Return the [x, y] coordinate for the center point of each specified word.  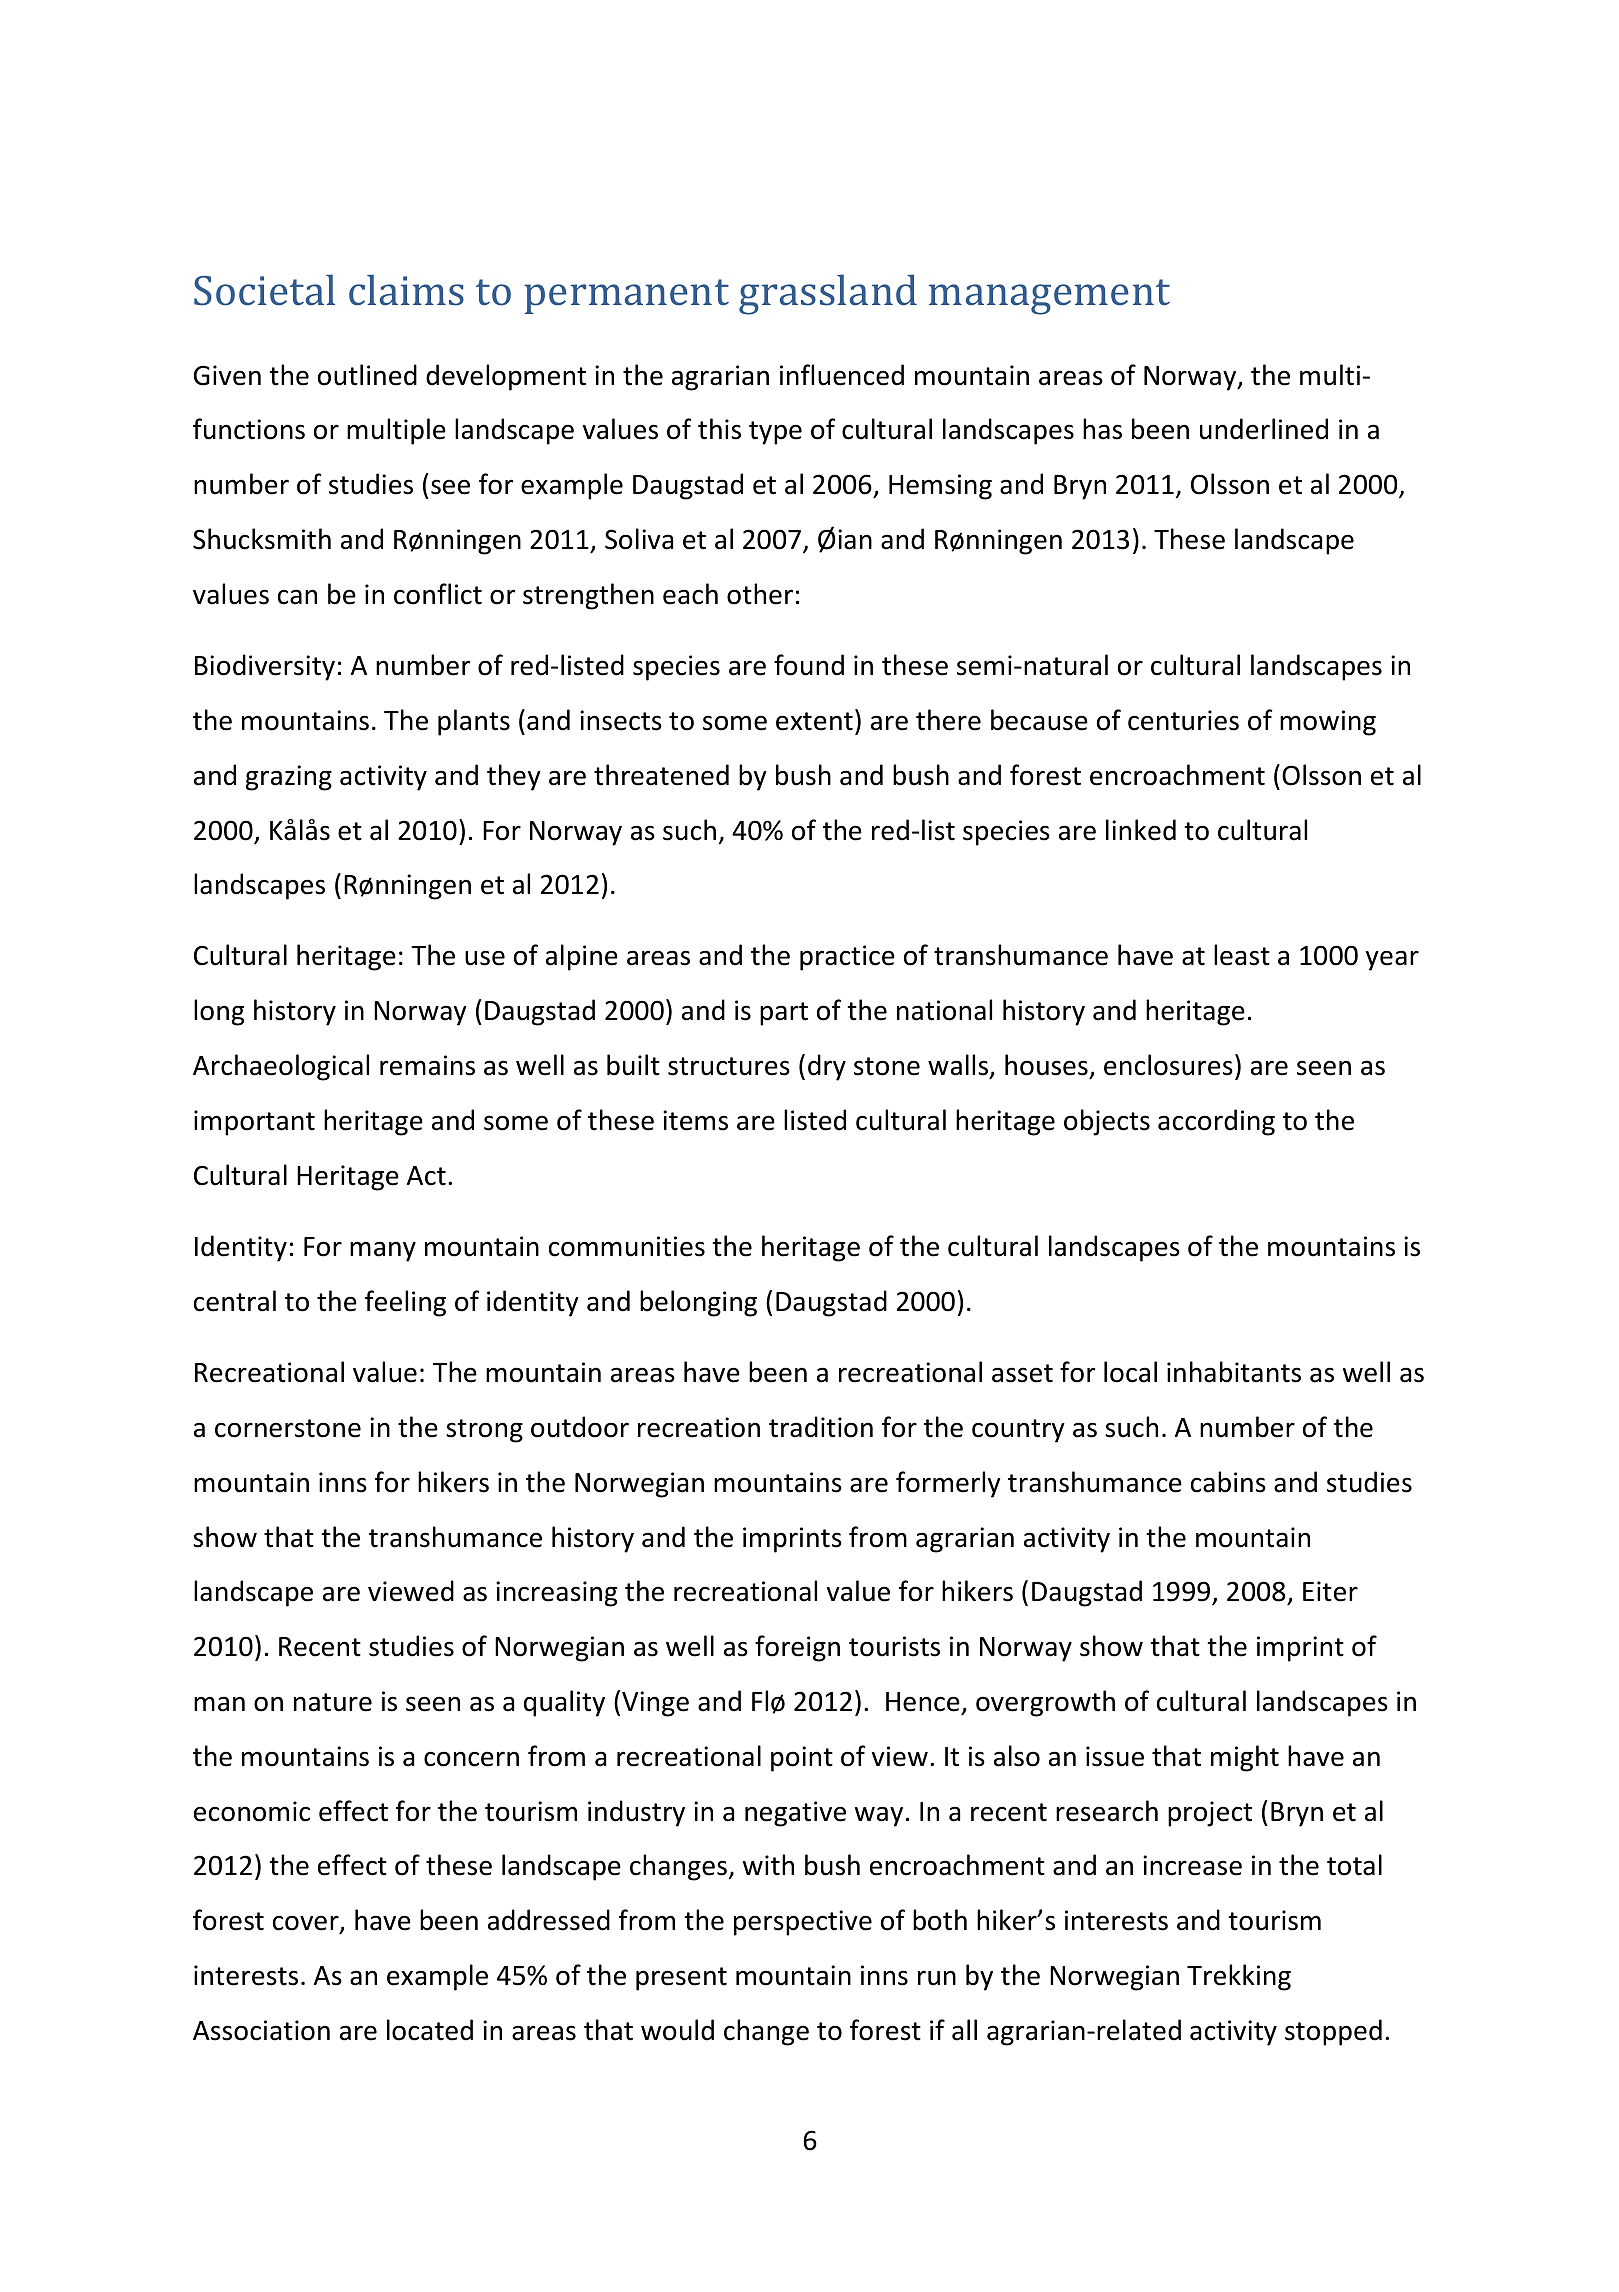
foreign [797, 1648]
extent [814, 721]
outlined [367, 375]
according [1216, 1122]
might [1245, 1758]
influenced [842, 375]
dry [827, 1067]
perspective [803, 1923]
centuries [1183, 720]
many [383, 1251]
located [430, 2030]
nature [333, 1702]
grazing [289, 778]
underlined [1264, 429]
